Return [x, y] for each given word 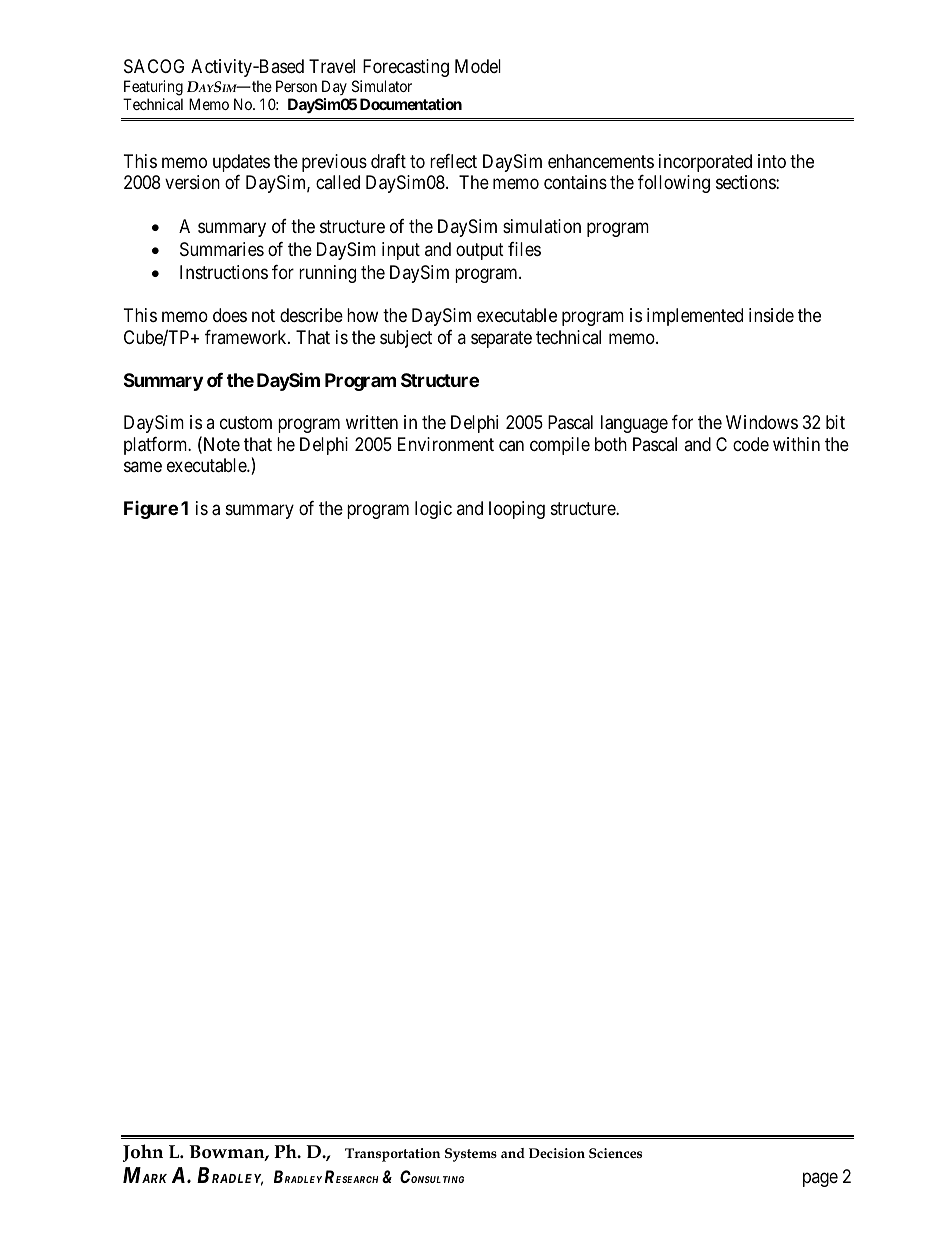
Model [478, 66]
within [796, 444]
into [772, 161]
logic [433, 510]
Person [296, 86]
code [751, 444]
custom [246, 423]
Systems [471, 1155]
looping [517, 510]
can [511, 446]
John [143, 1153]
